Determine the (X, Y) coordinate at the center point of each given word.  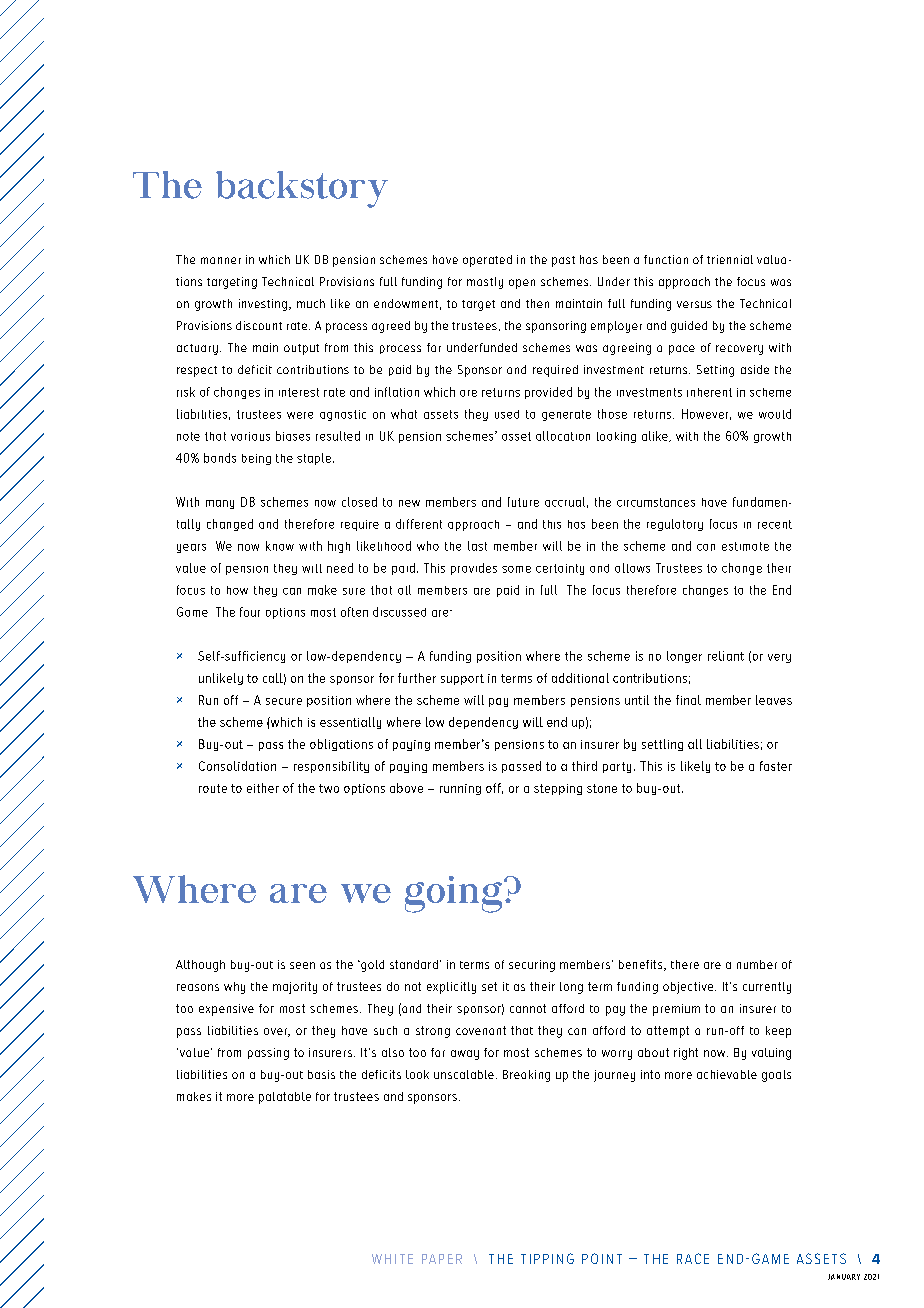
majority (295, 988)
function (666, 259)
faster (776, 766)
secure (284, 701)
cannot (528, 1008)
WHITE (392, 1259)
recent (775, 524)
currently (767, 988)
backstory (302, 189)
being (256, 459)
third (584, 766)
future (523, 502)
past (563, 261)
